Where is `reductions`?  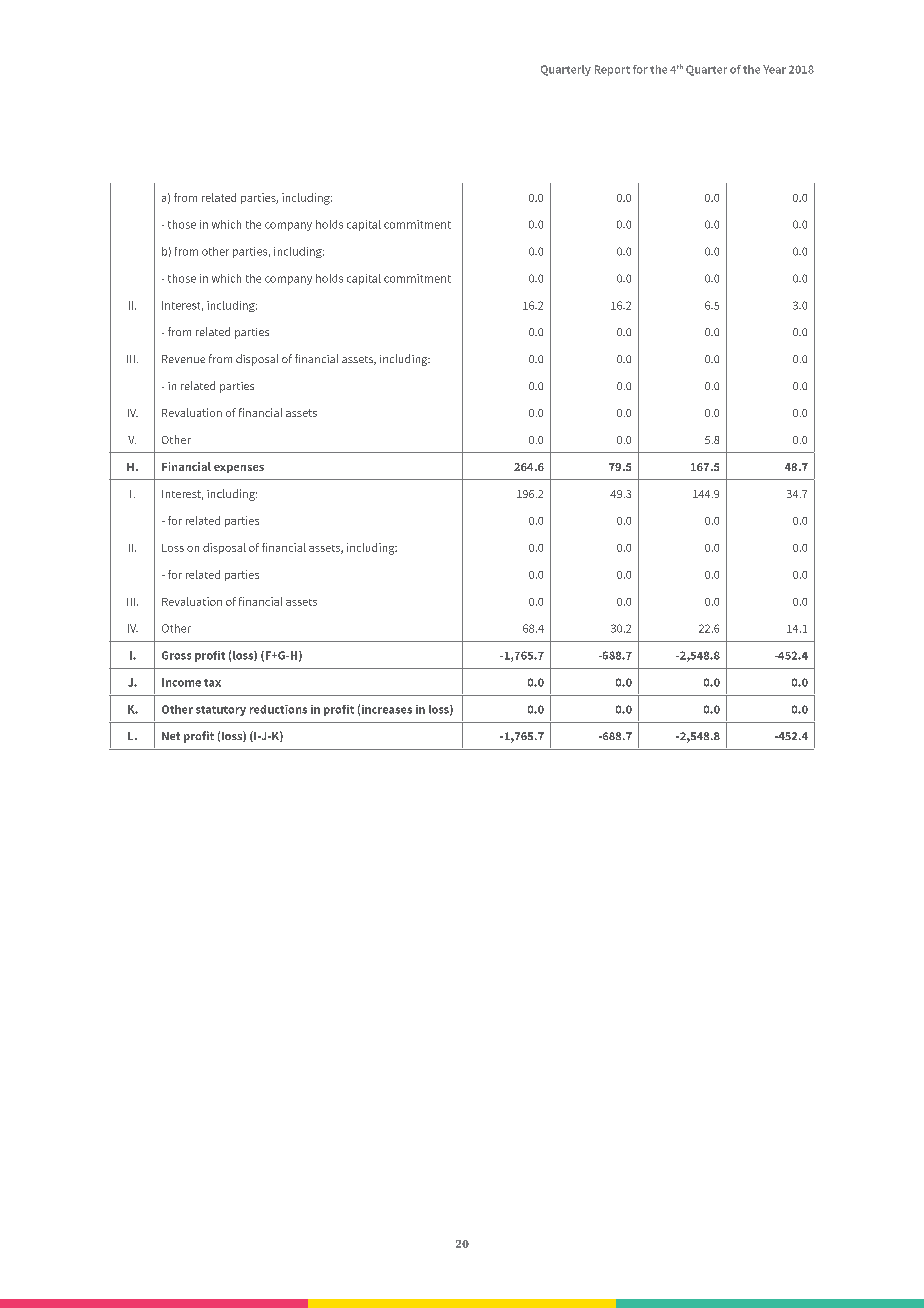
reductions is located at coordinates (278, 709).
